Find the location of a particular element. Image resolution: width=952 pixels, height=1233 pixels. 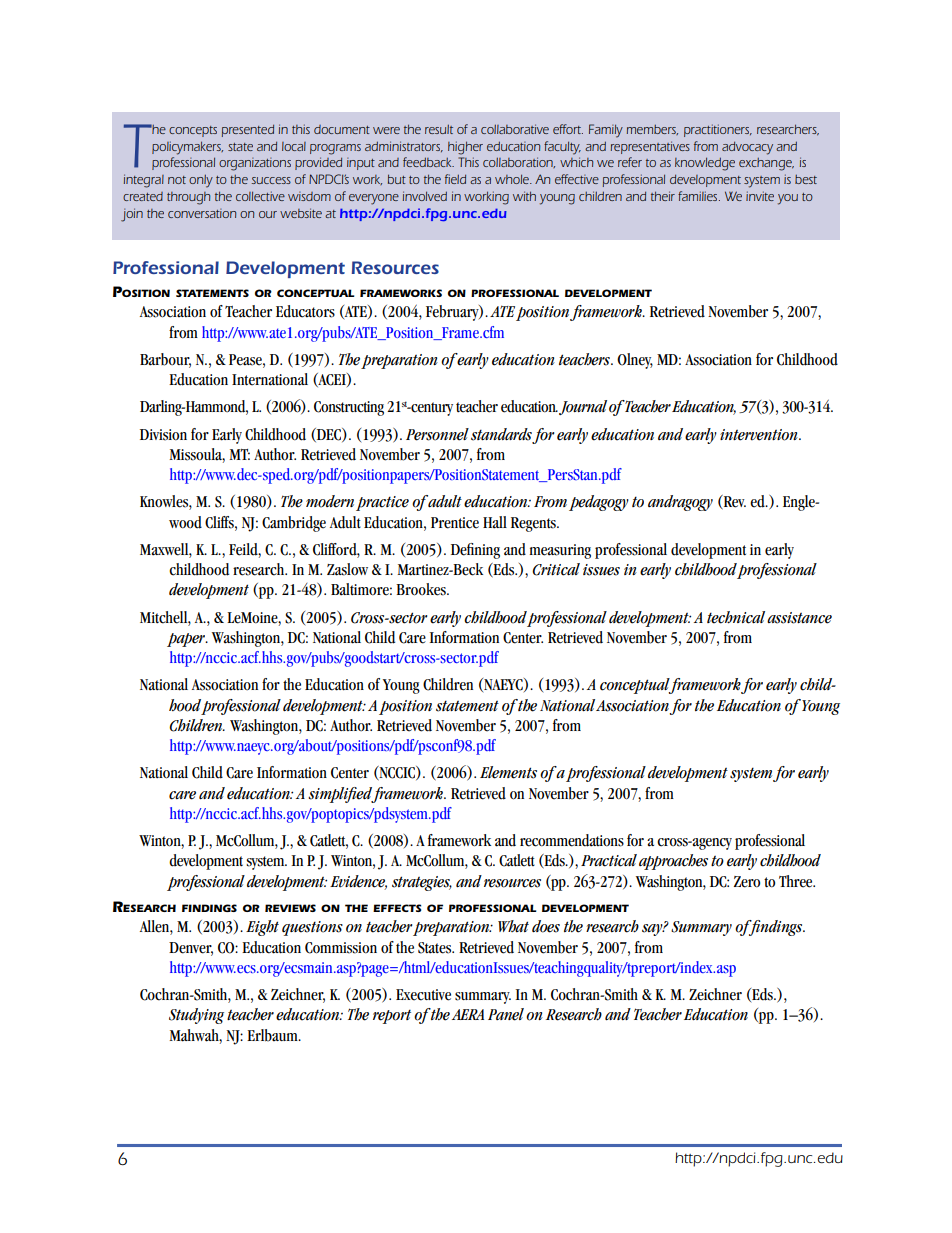

technical is located at coordinates (736, 617).
